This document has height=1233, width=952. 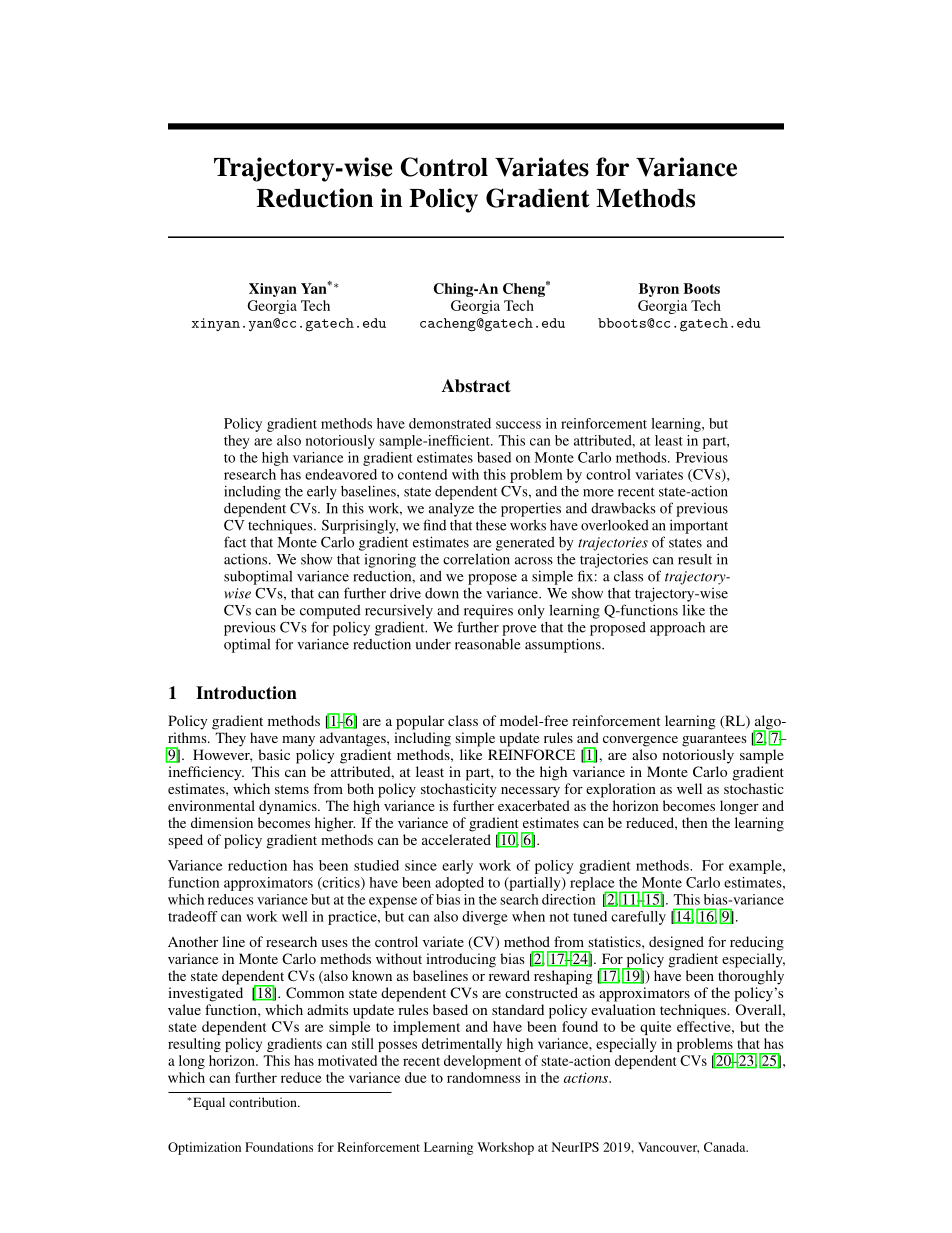 What do you see at coordinates (676, 943) in the document?
I see `designed` at bounding box center [676, 943].
